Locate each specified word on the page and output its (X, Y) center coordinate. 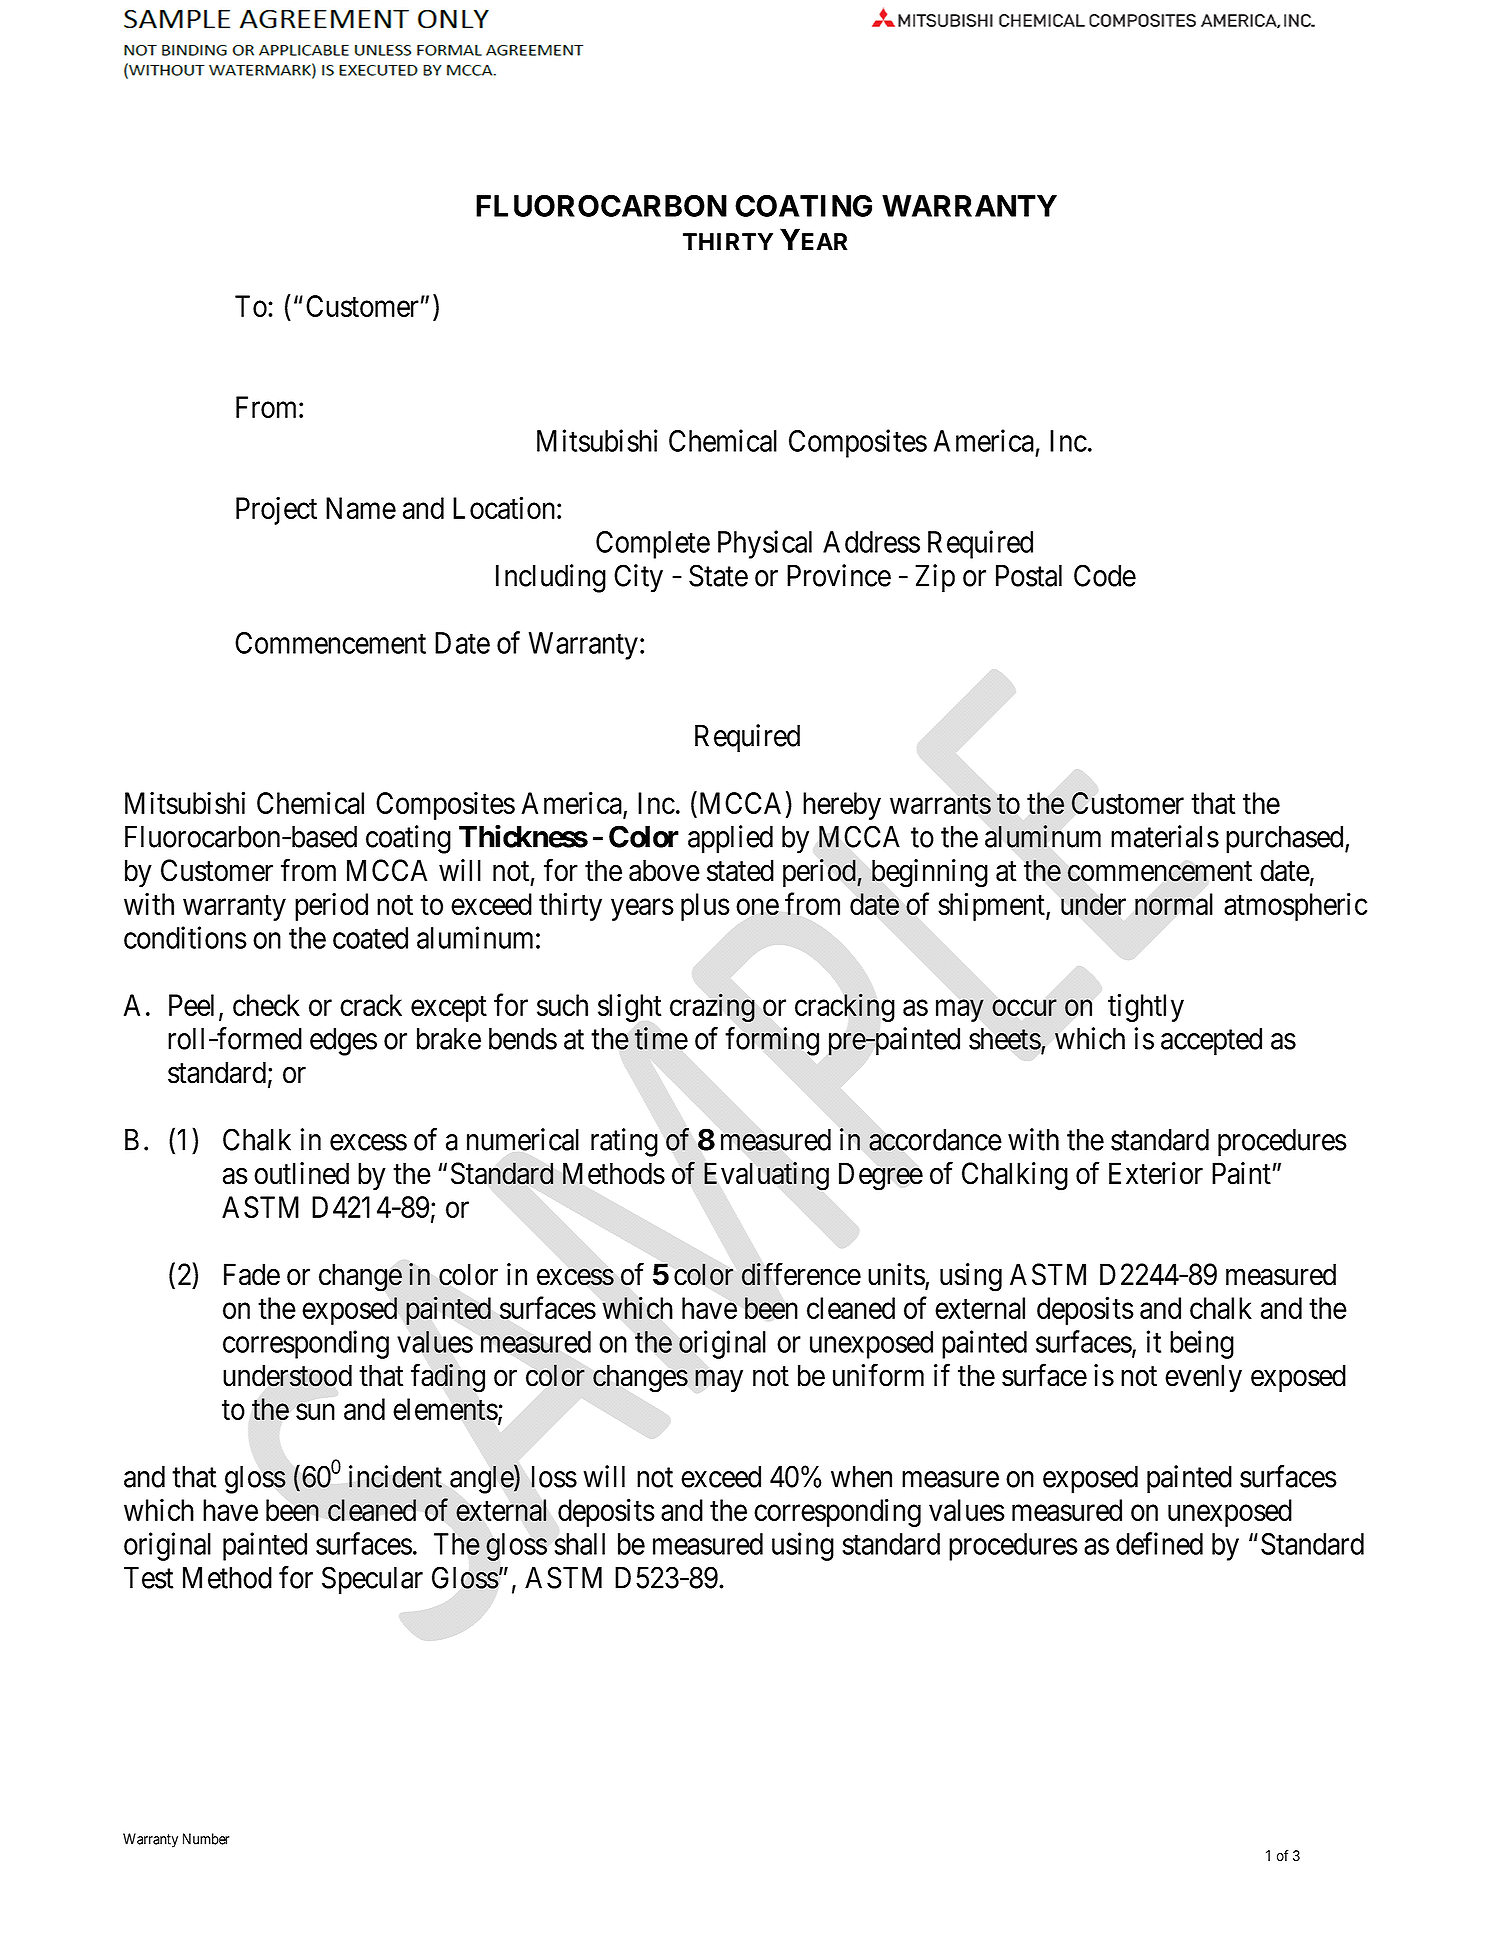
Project (276, 511)
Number (206, 1839)
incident (395, 1476)
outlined (301, 1173)
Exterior (1156, 1173)
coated (370, 938)
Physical (765, 544)
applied (730, 839)
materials (1165, 836)
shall (579, 1544)
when (861, 1477)
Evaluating (766, 1176)
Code (1105, 575)
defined (1159, 1543)
